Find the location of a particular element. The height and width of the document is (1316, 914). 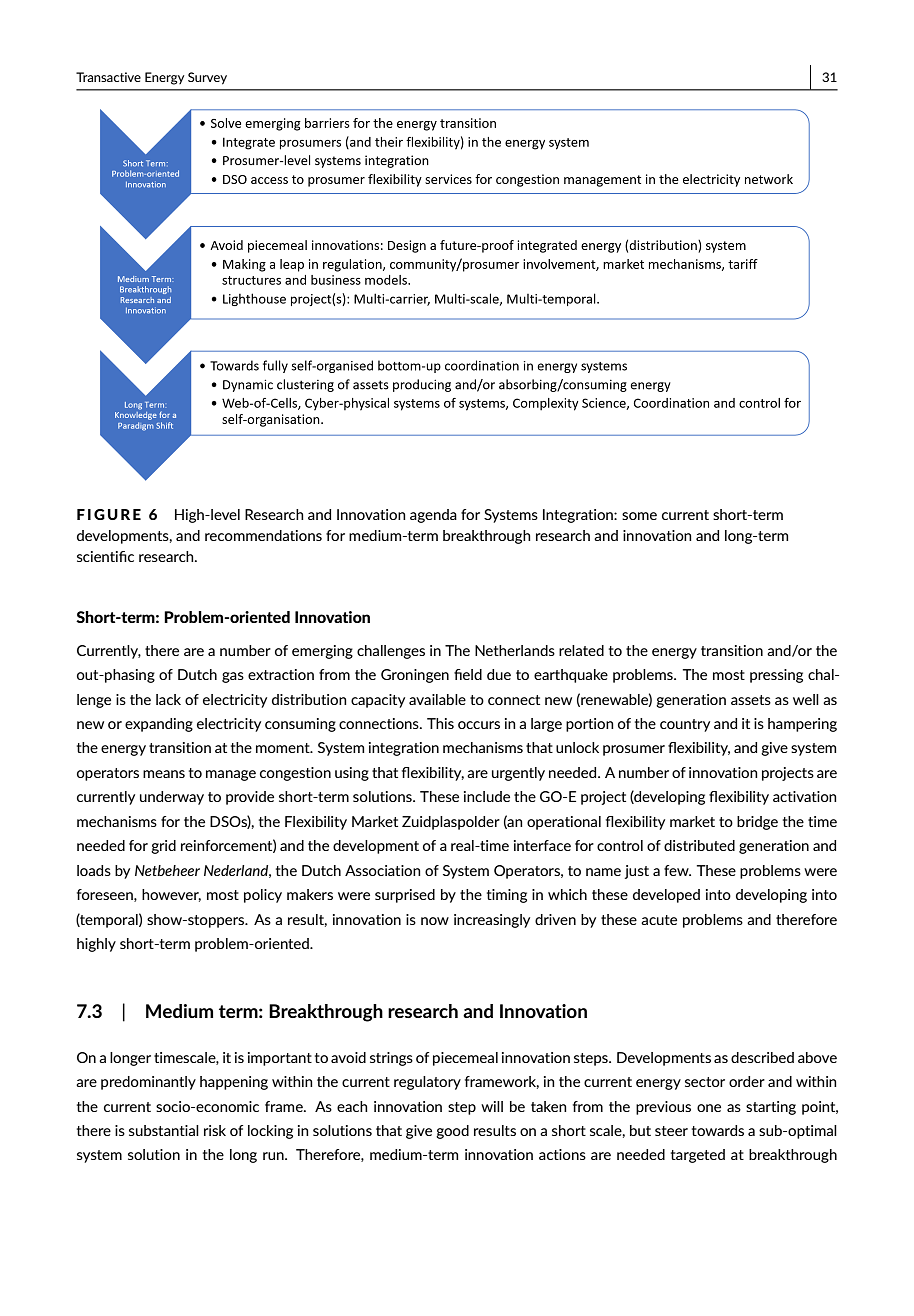

pressing is located at coordinates (776, 676).
